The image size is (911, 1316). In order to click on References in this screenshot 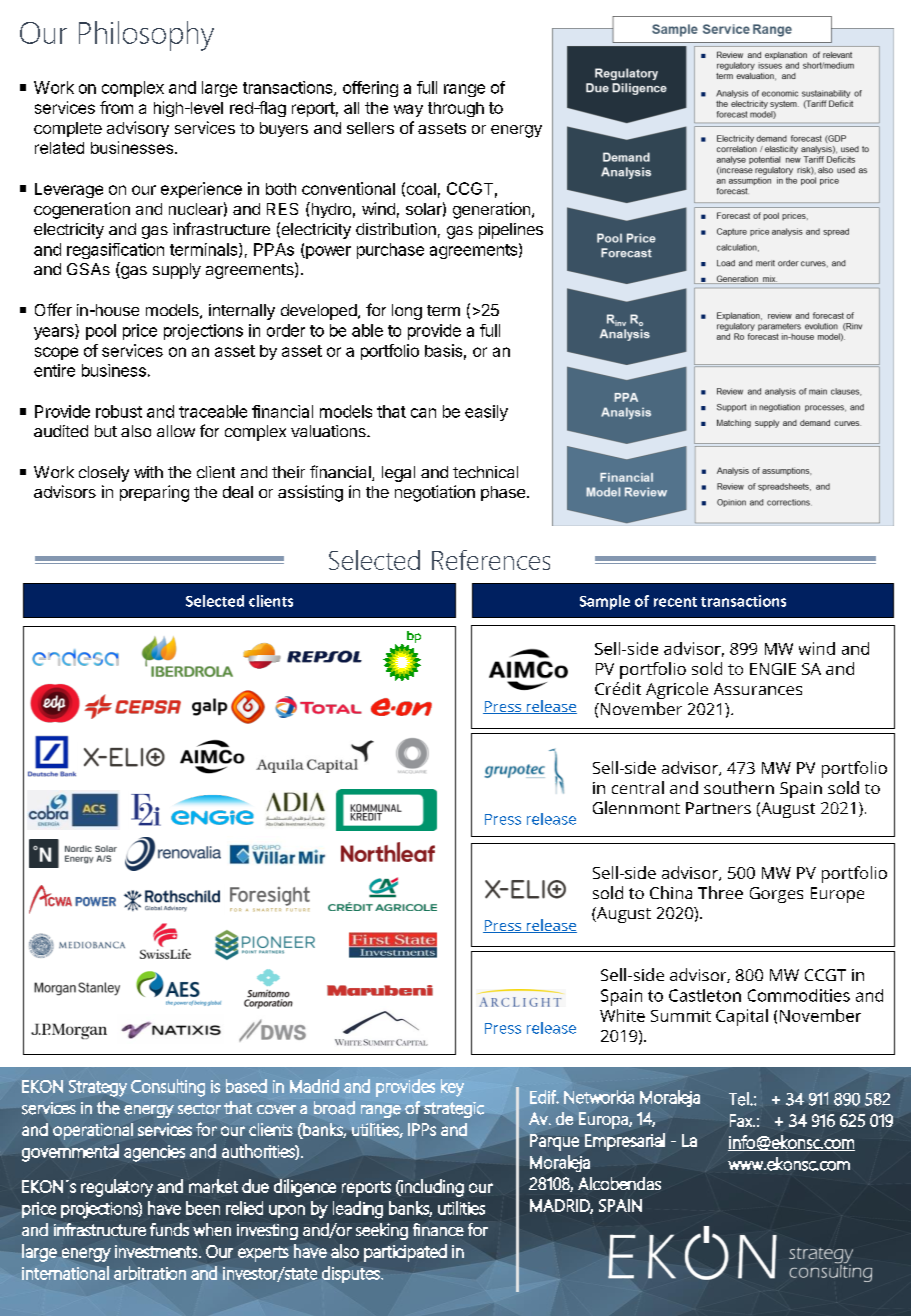, I will do `click(491, 560)`.
